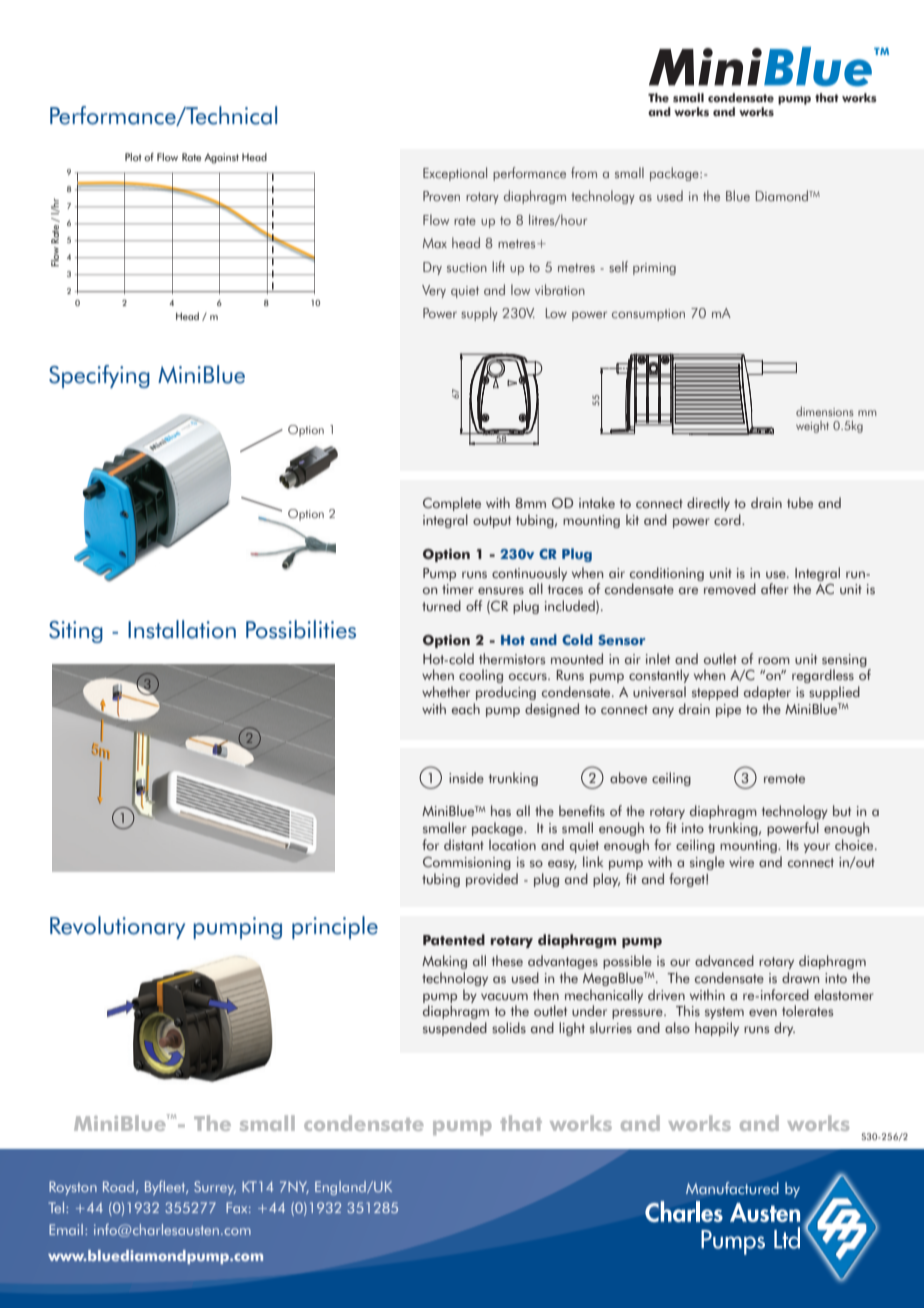 The height and width of the image is (1308, 924). I want to click on Revolutionary, so click(117, 927).
